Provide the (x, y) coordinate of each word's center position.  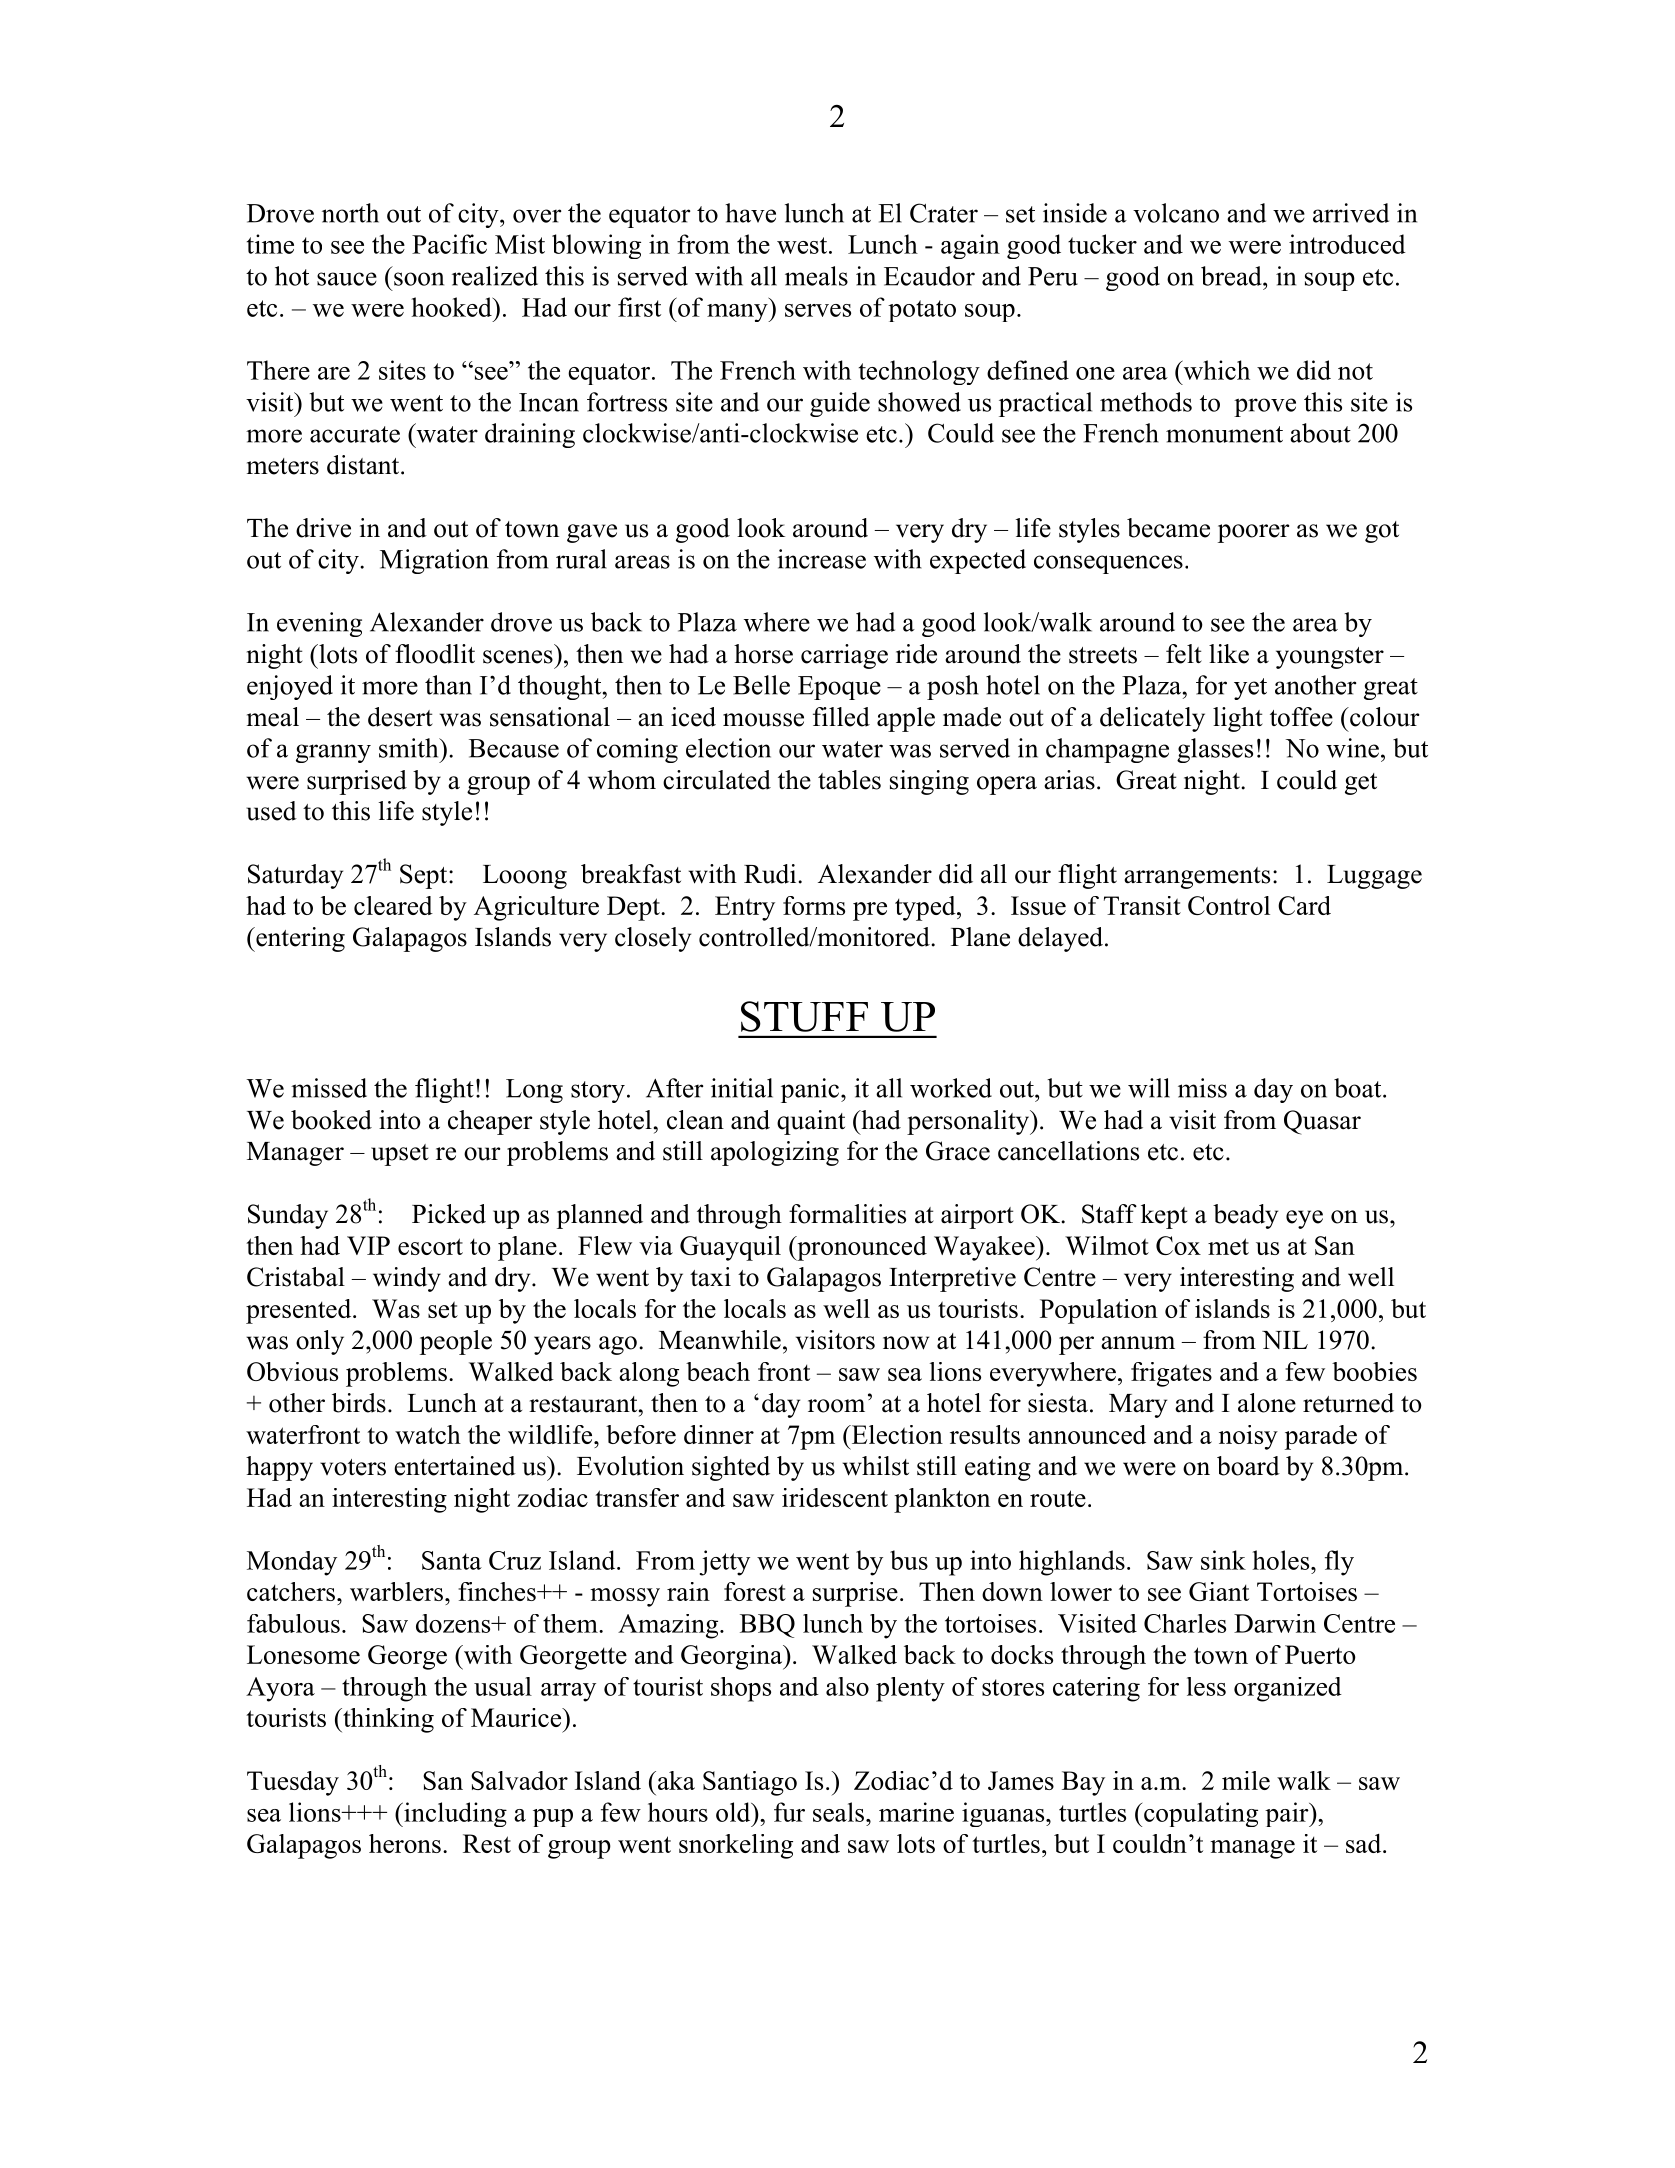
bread (1232, 276)
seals (840, 1812)
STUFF (804, 1016)
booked (331, 1120)
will (1149, 1088)
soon (419, 279)
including (454, 1814)
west (803, 245)
